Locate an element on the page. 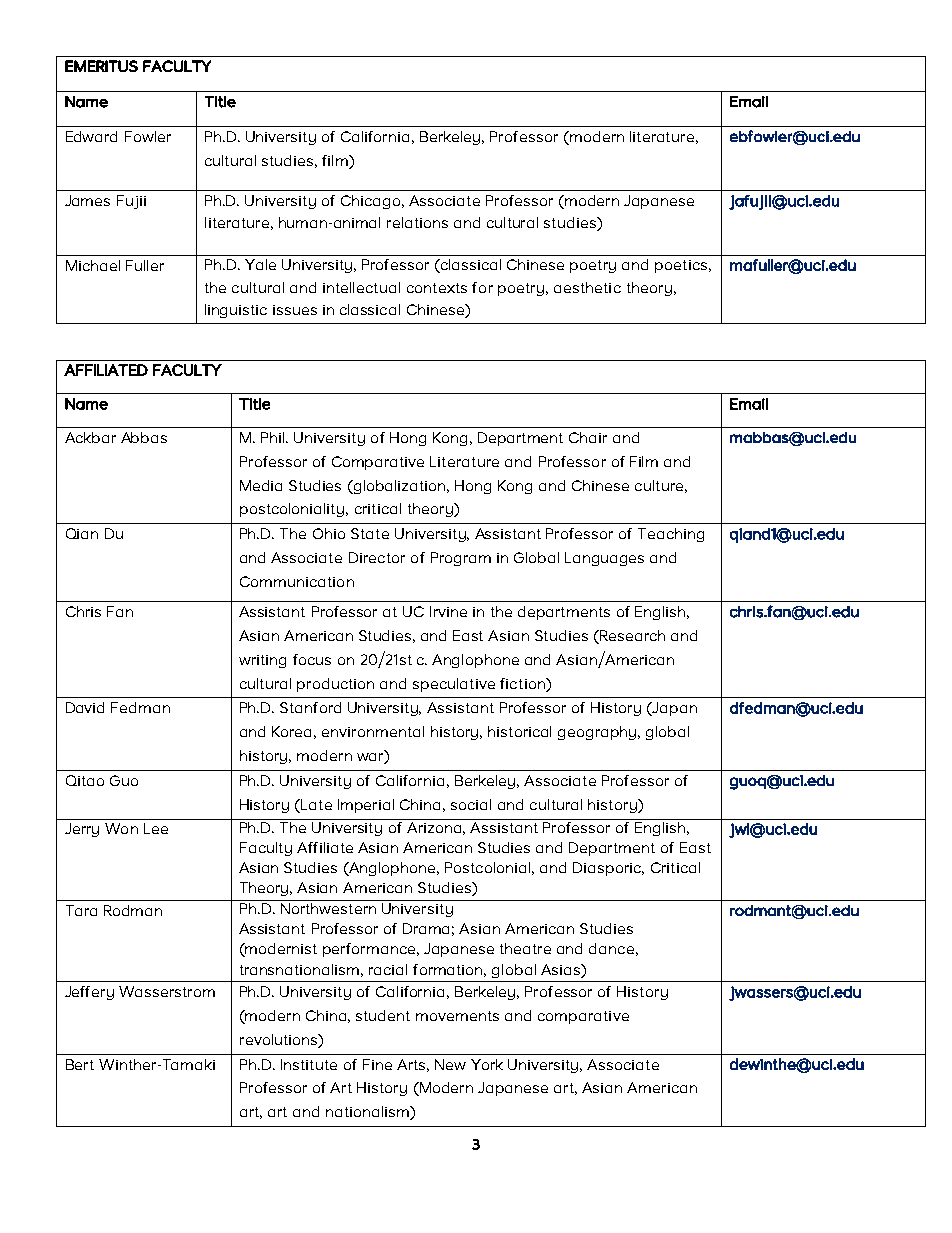 The width and height of the image is (952, 1233). EMERITUS is located at coordinates (101, 66).
